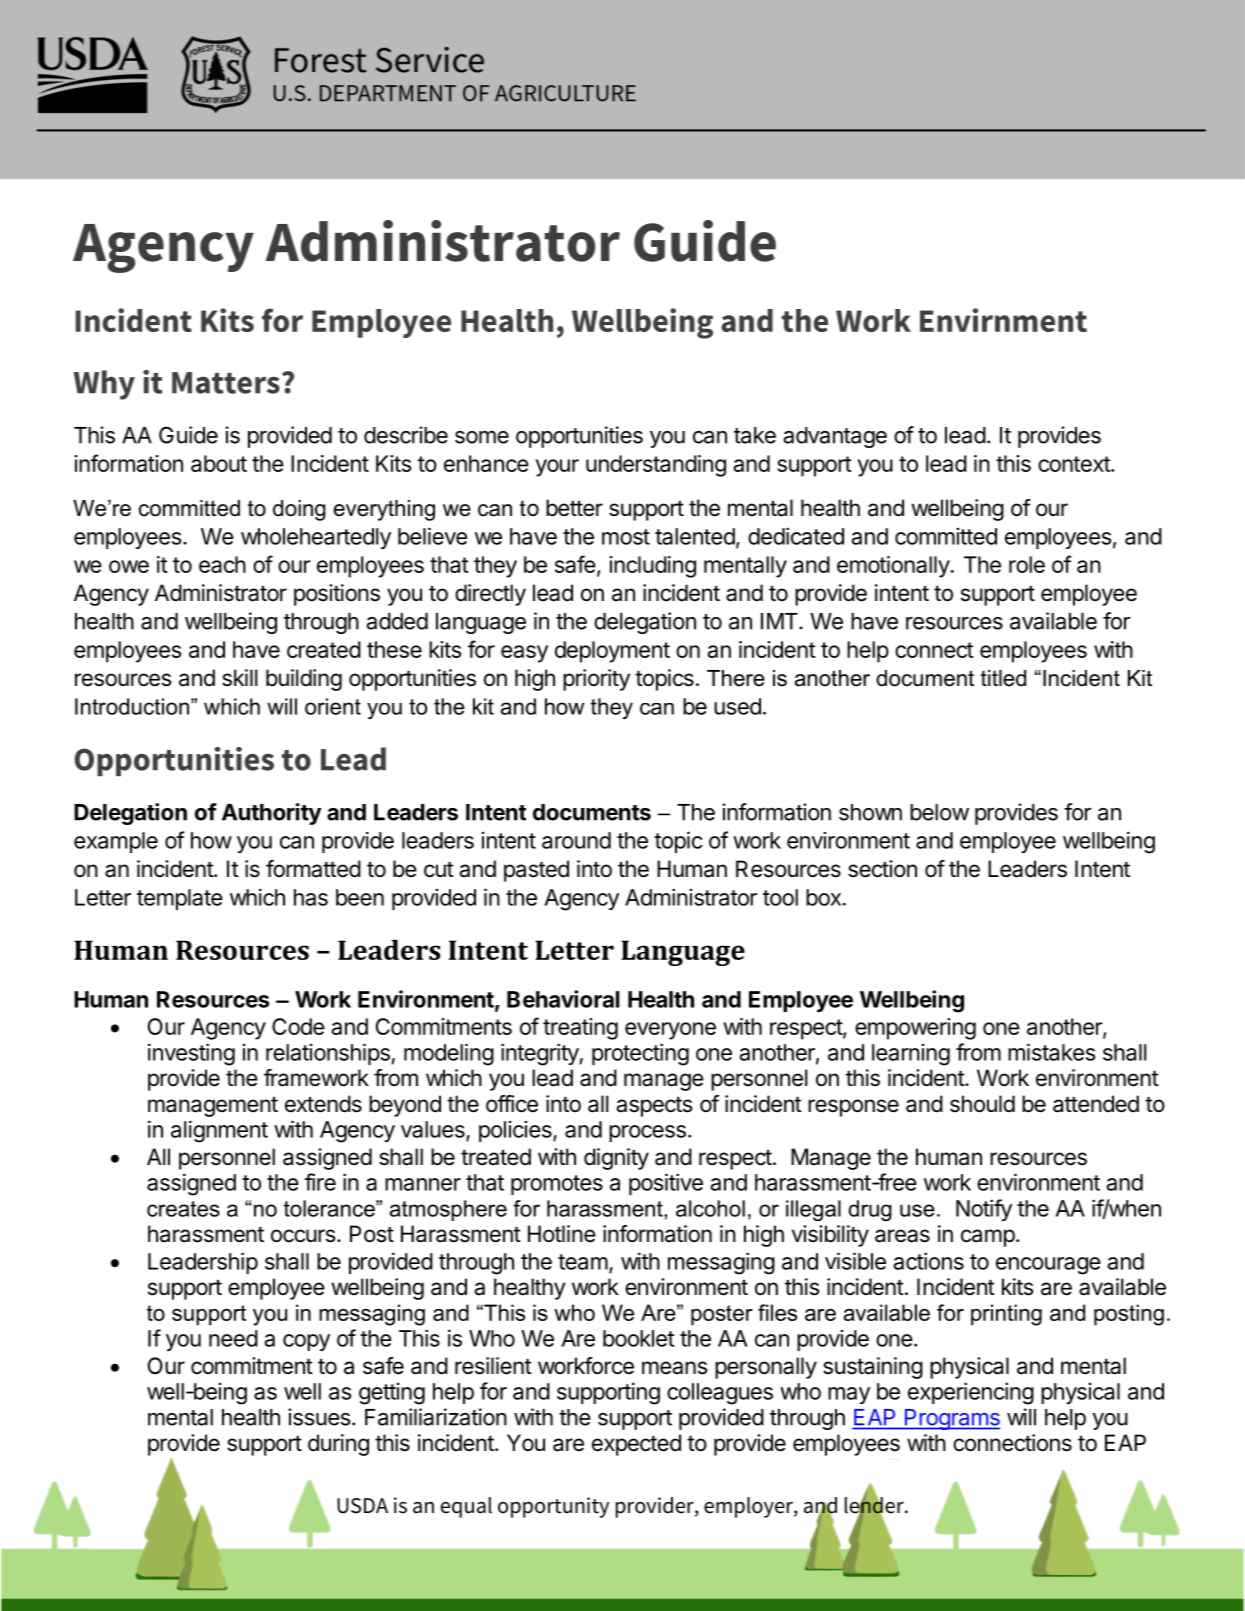  What do you see at coordinates (219, 1131) in the screenshot?
I see `alignment` at bounding box center [219, 1131].
